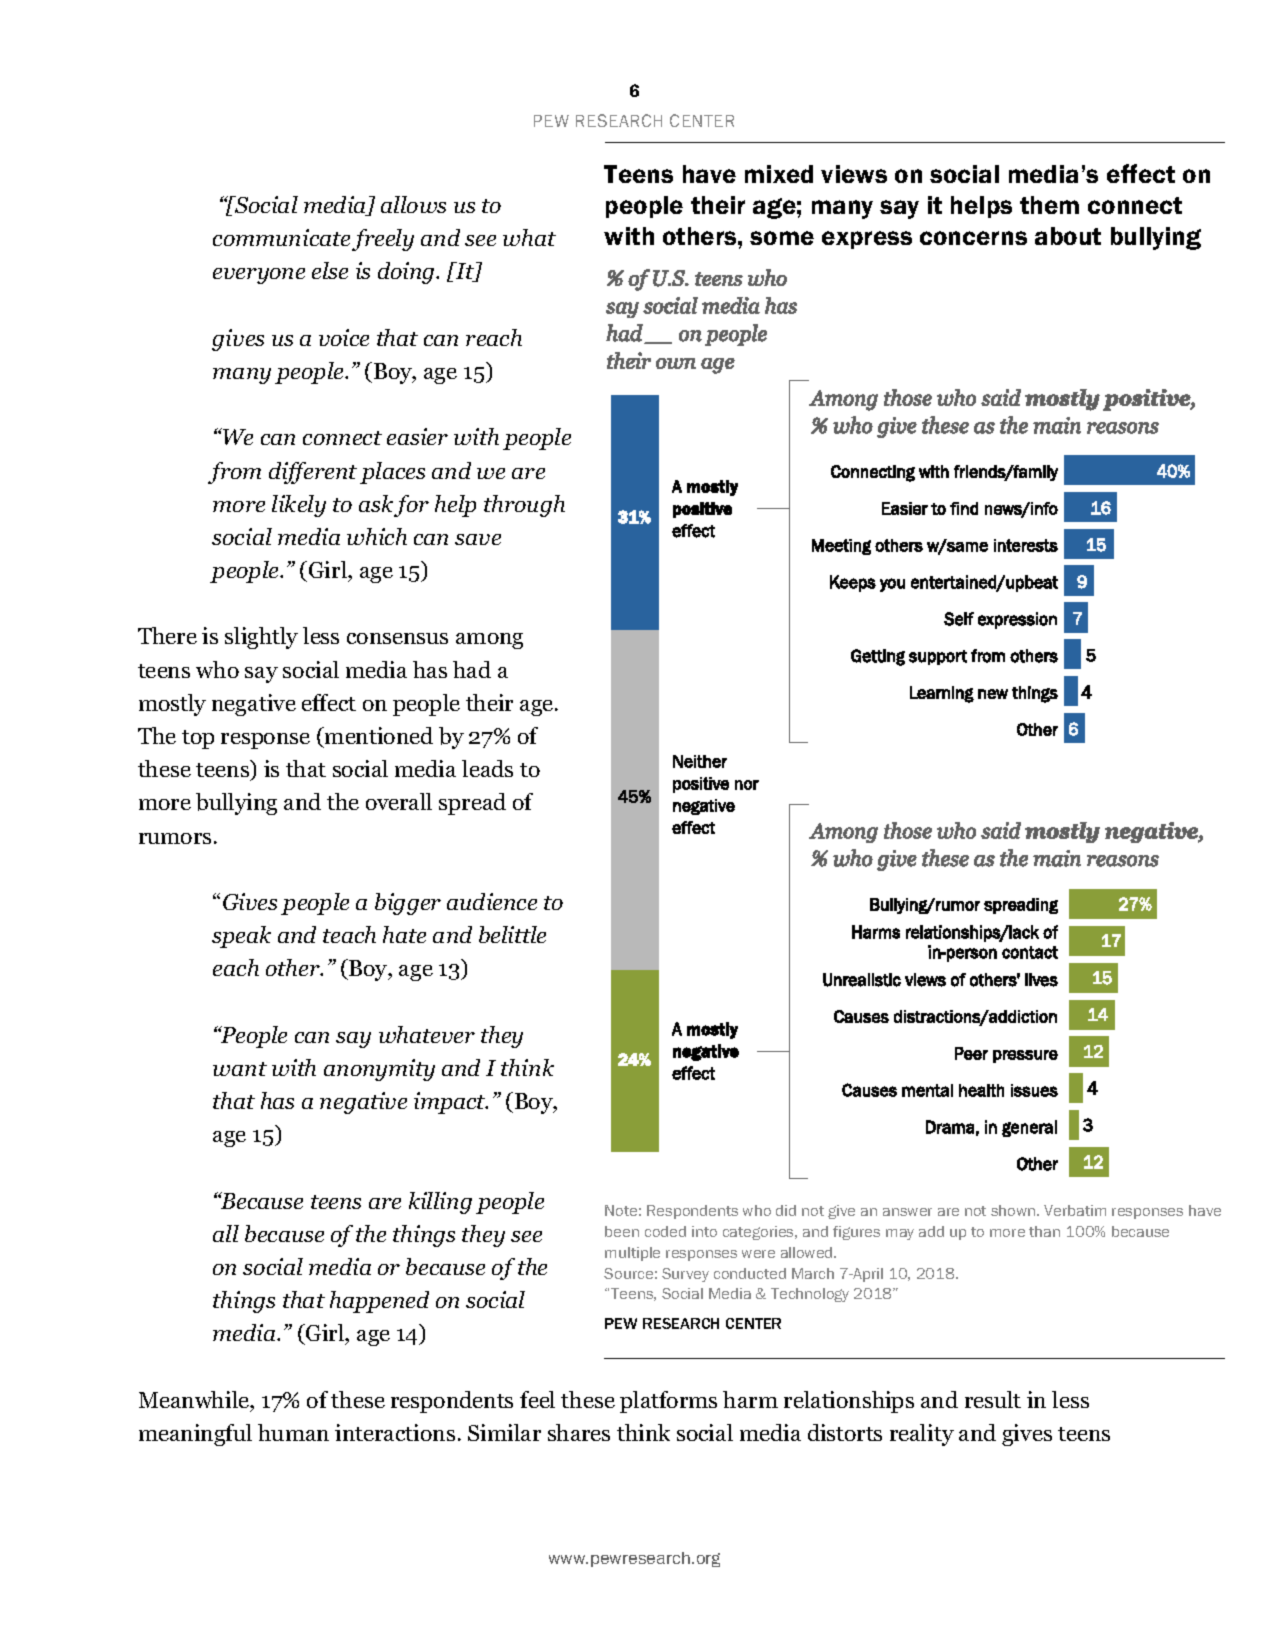  Describe the element at coordinates (240, 1069) in the document. I see `want` at that location.
